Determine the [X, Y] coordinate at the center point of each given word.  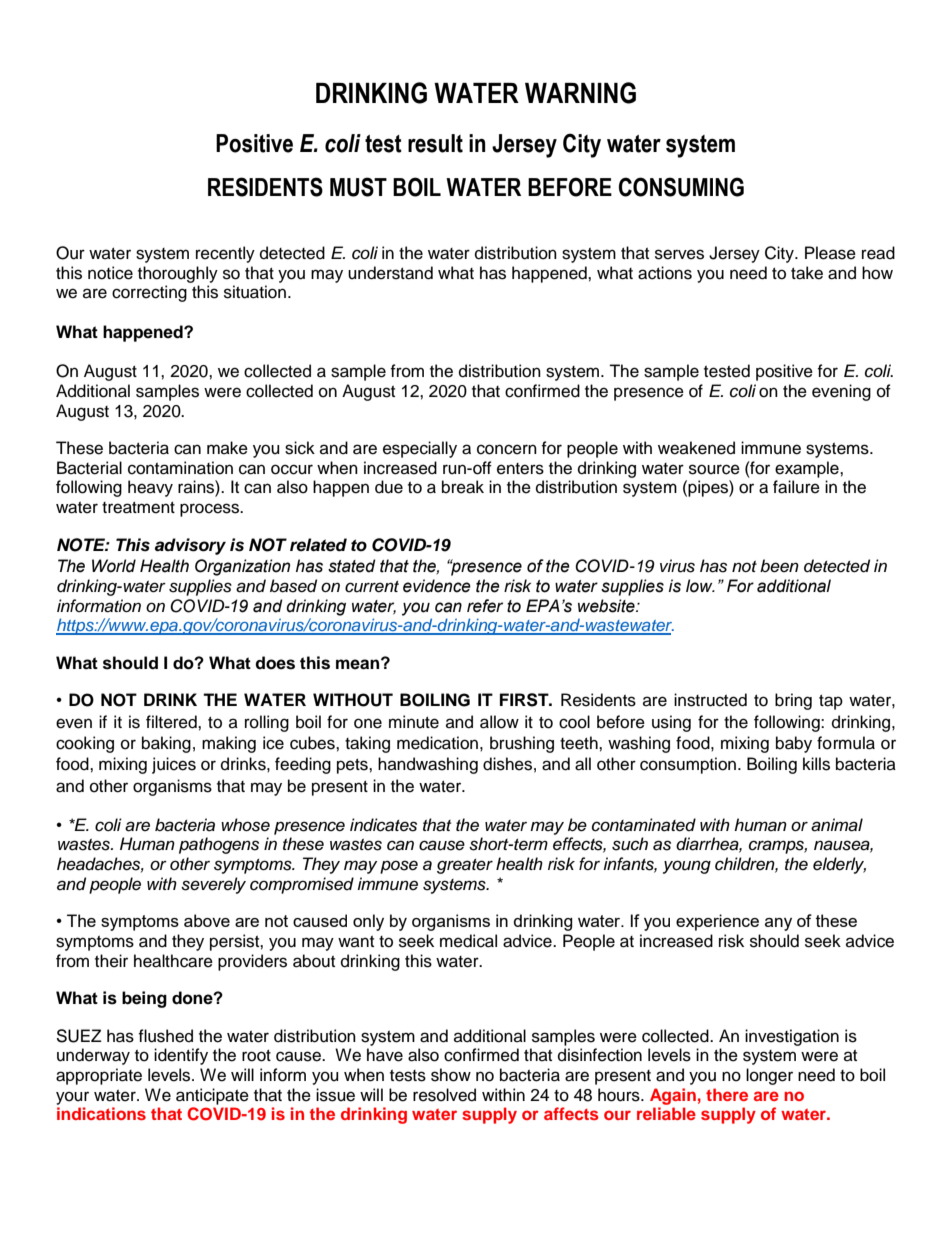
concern [507, 449]
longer [769, 1076]
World [114, 566]
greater [465, 866]
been [779, 566]
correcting [149, 293]
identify [181, 1056]
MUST [358, 187]
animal [837, 825]
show [451, 1075]
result [435, 143]
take [807, 273]
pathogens [219, 845]
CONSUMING [681, 187]
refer [485, 606]
